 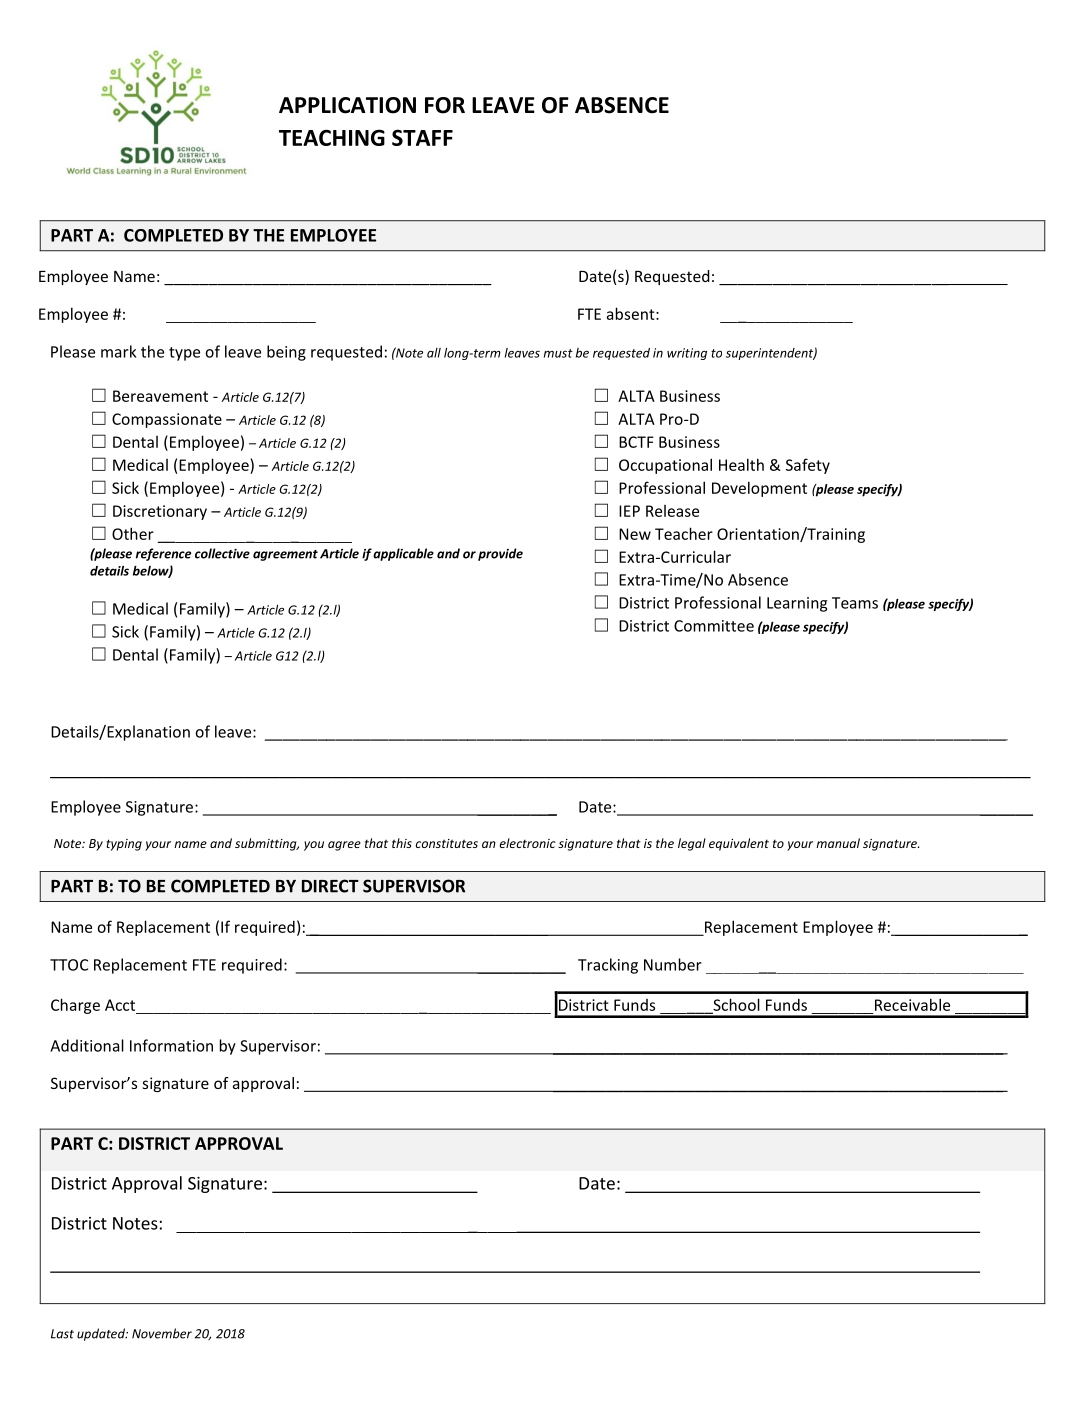 I want to click on November, so click(x=162, y=1333).
